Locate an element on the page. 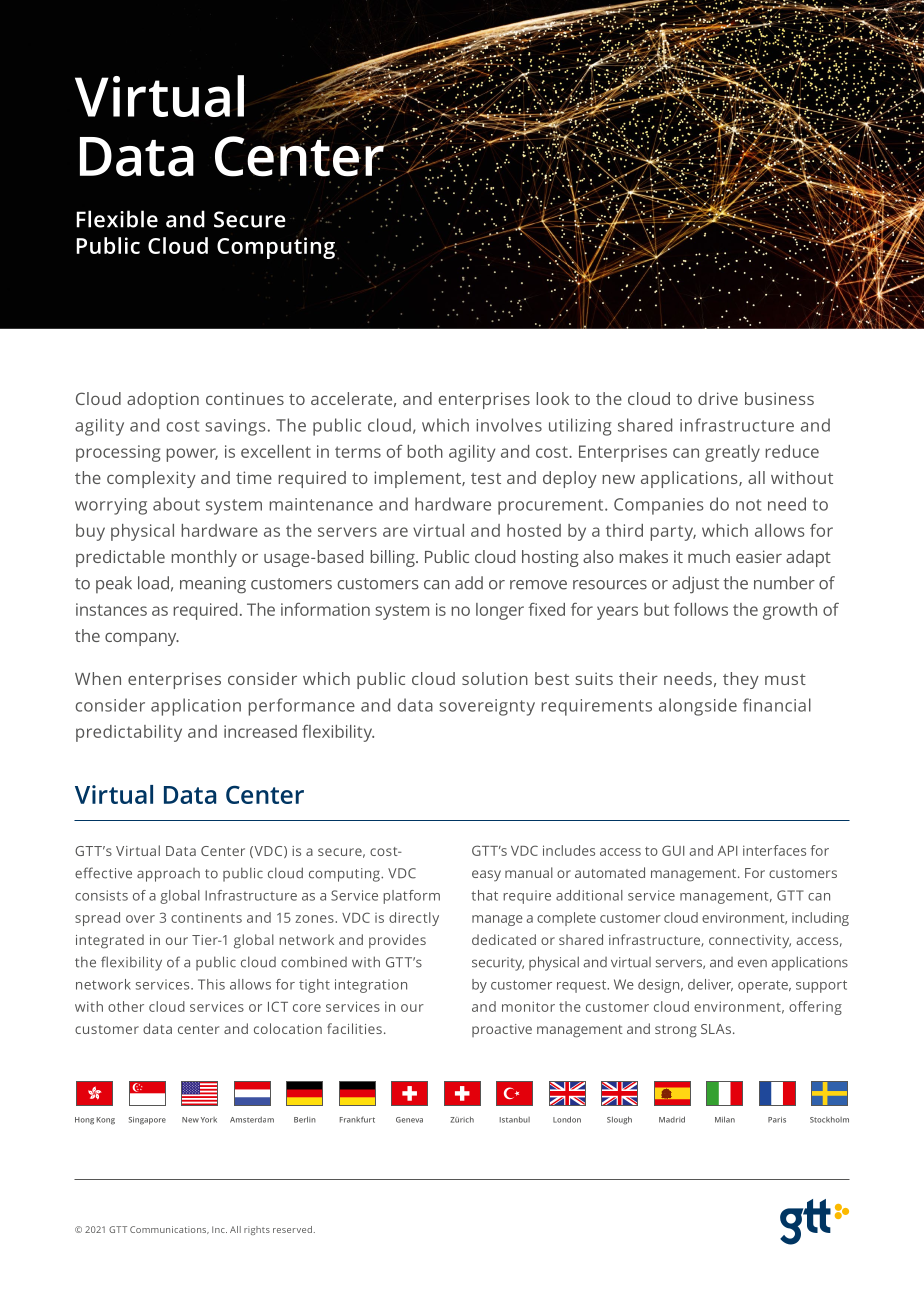 This document has height=1308, width=924. billing is located at coordinates (394, 558).
